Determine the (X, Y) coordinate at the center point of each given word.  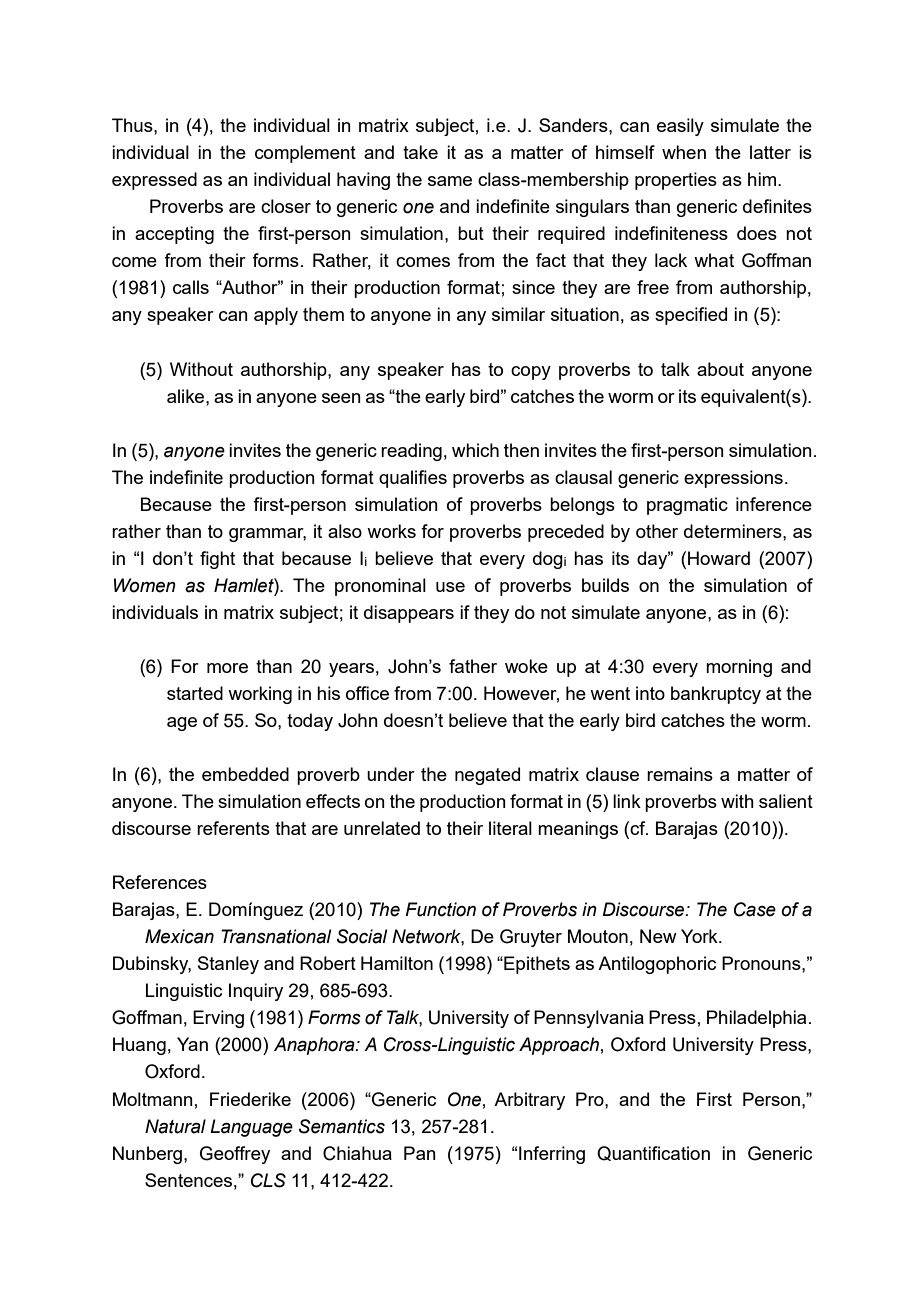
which (475, 450)
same (450, 181)
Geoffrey (235, 1155)
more (227, 668)
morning (739, 668)
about (720, 369)
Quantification (653, 1153)
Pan (420, 1153)
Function (441, 909)
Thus (133, 125)
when (684, 152)
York (700, 936)
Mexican (179, 936)
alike (187, 396)
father (473, 666)
